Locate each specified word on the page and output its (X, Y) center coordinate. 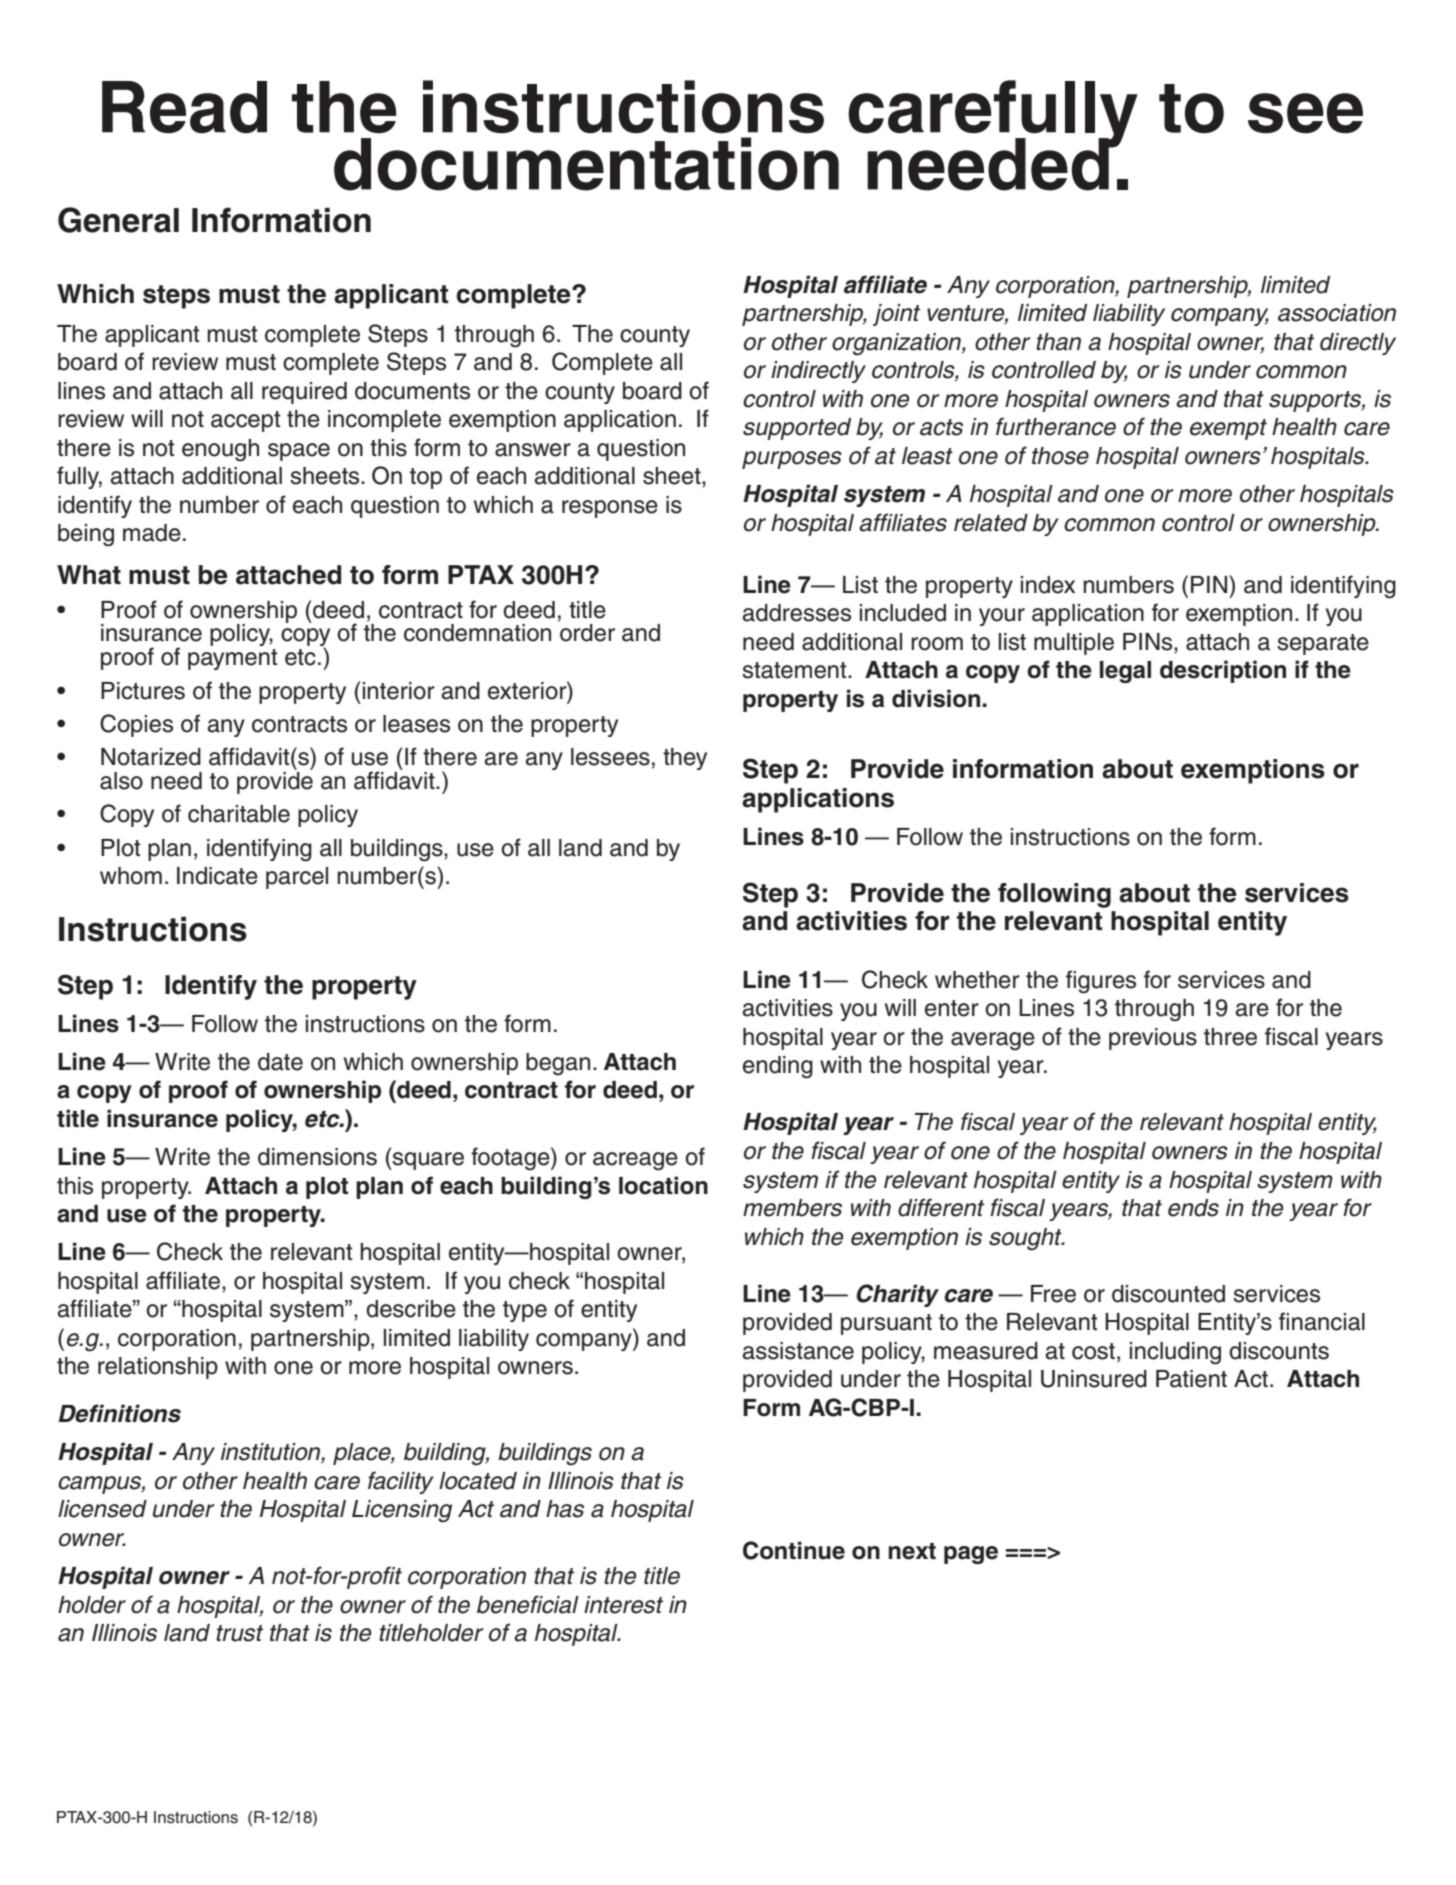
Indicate (217, 876)
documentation (586, 164)
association (1337, 313)
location (663, 1185)
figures (1101, 982)
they (685, 759)
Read (184, 107)
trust (239, 1633)
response (610, 509)
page (971, 1555)
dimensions (317, 1157)
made (152, 533)
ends (1193, 1208)
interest (623, 1605)
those (1060, 456)
